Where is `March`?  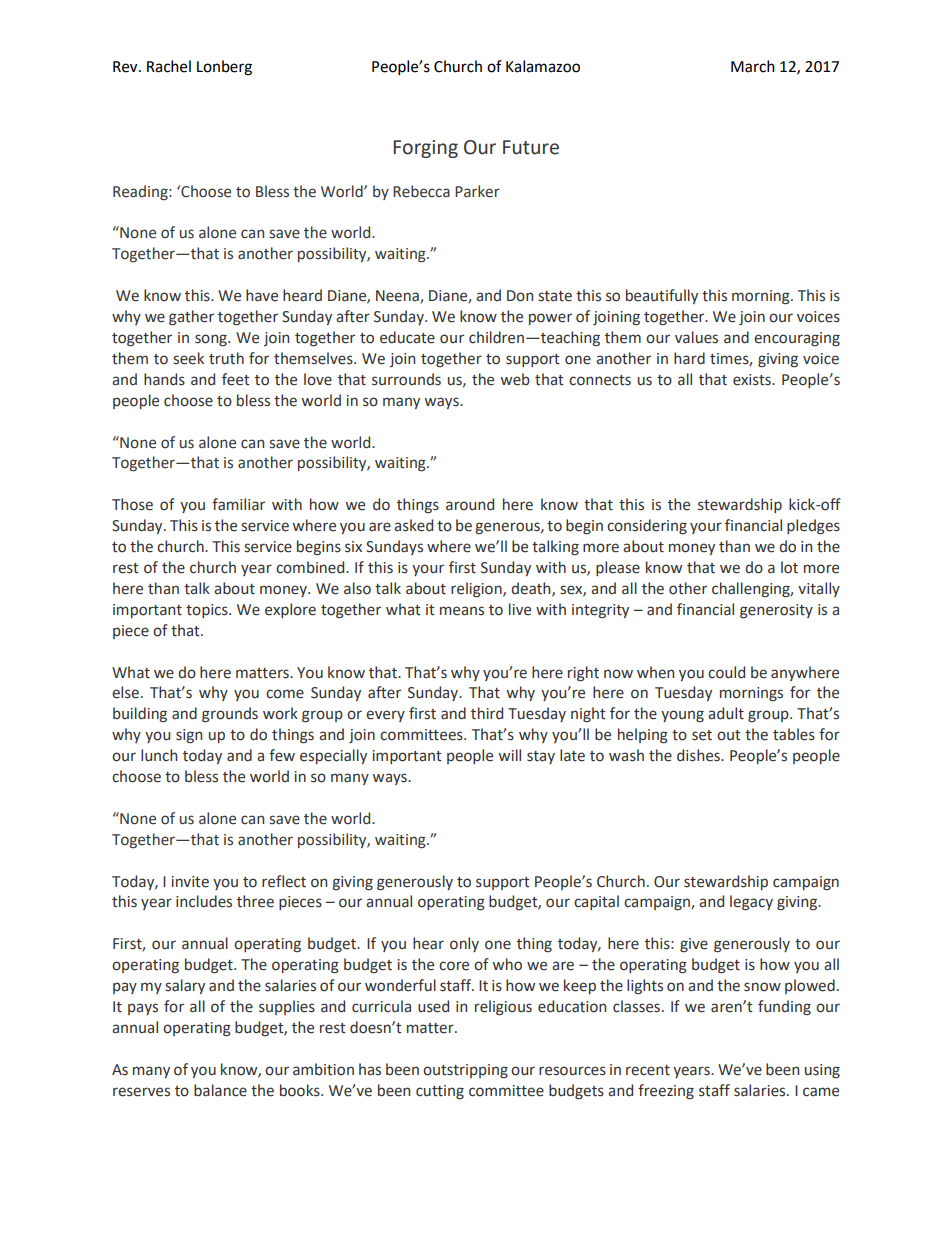
March is located at coordinates (753, 66).
